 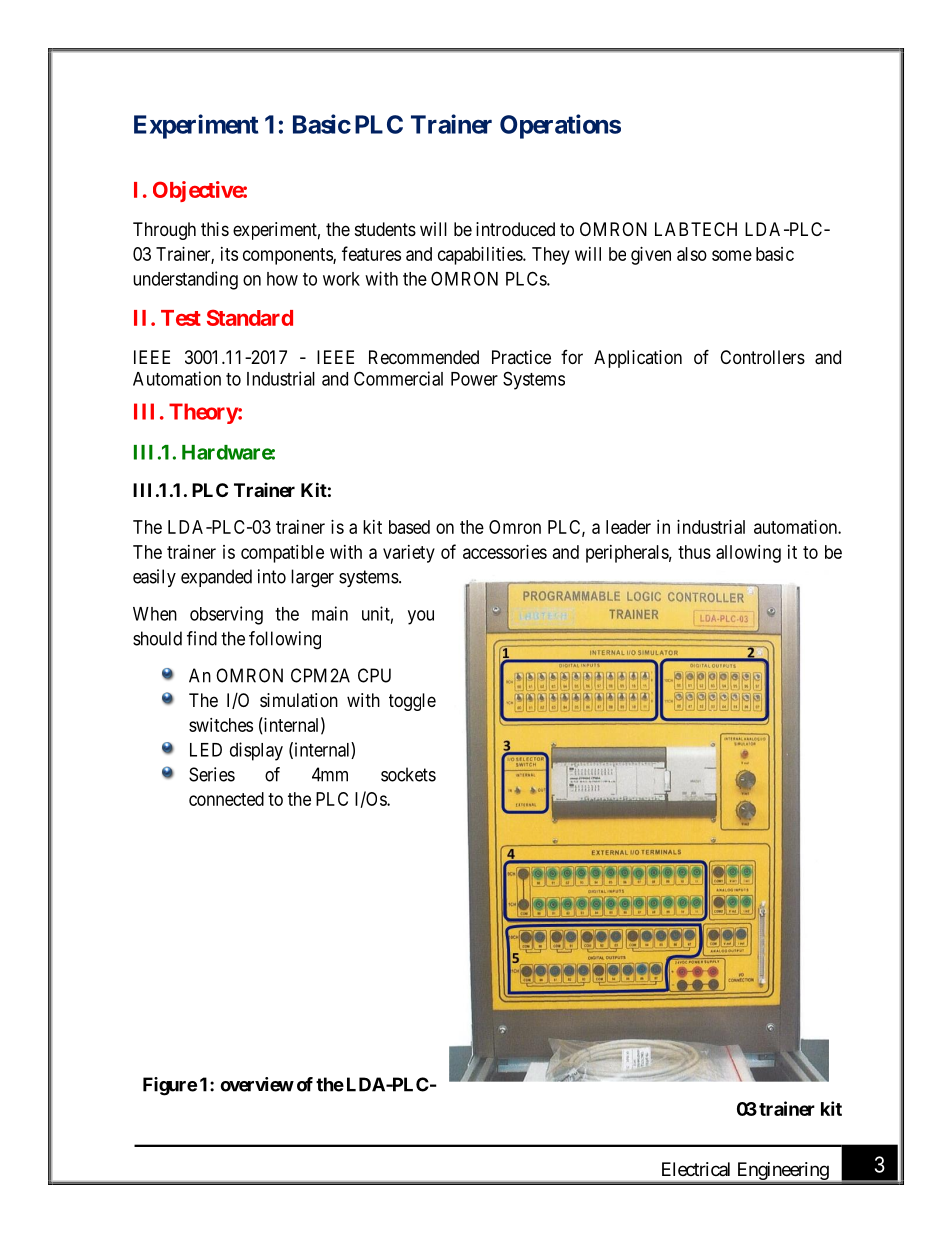 What do you see at coordinates (638, 359) in the screenshot?
I see `Application` at bounding box center [638, 359].
